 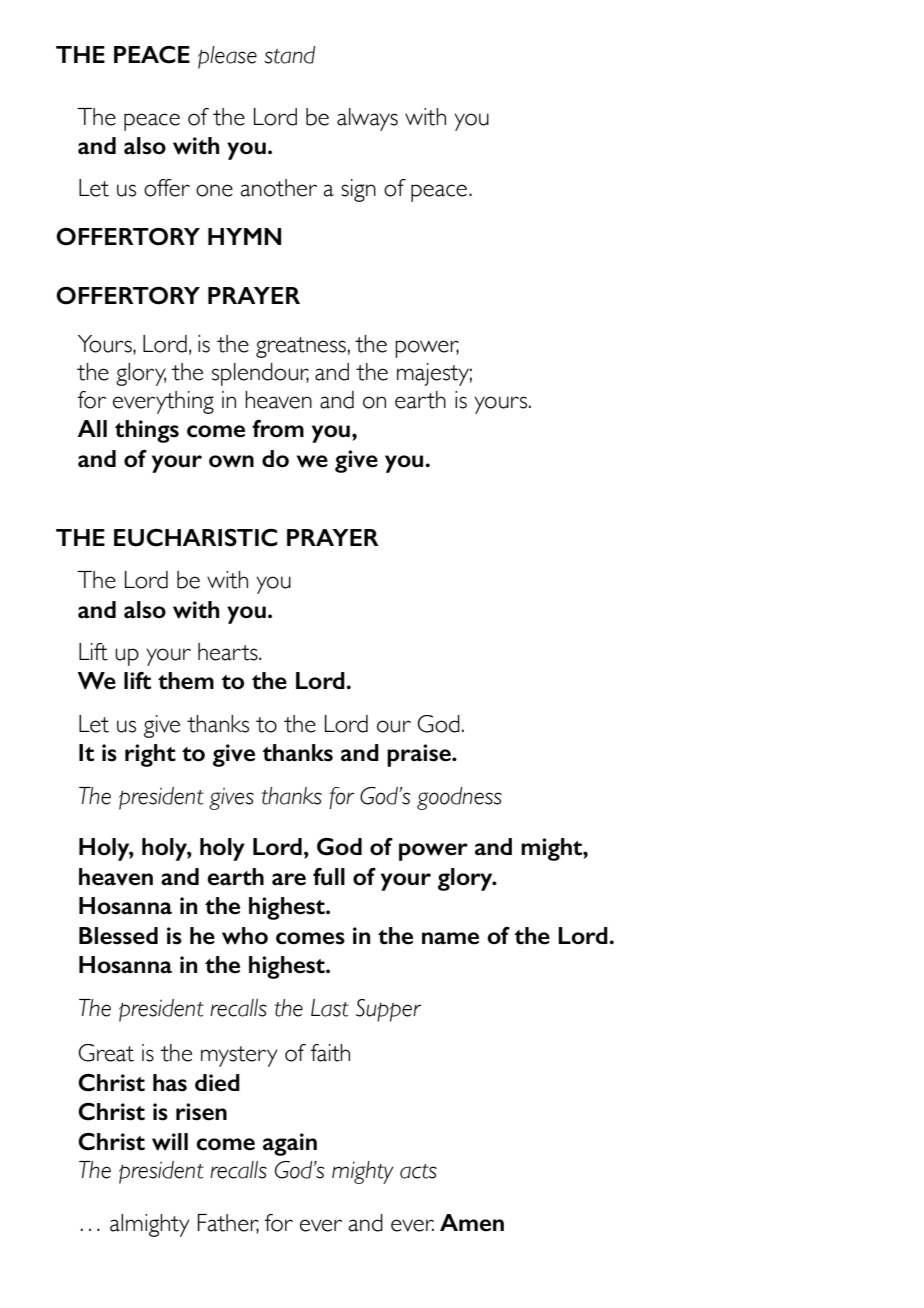 I want to click on will, so click(x=170, y=1142).
